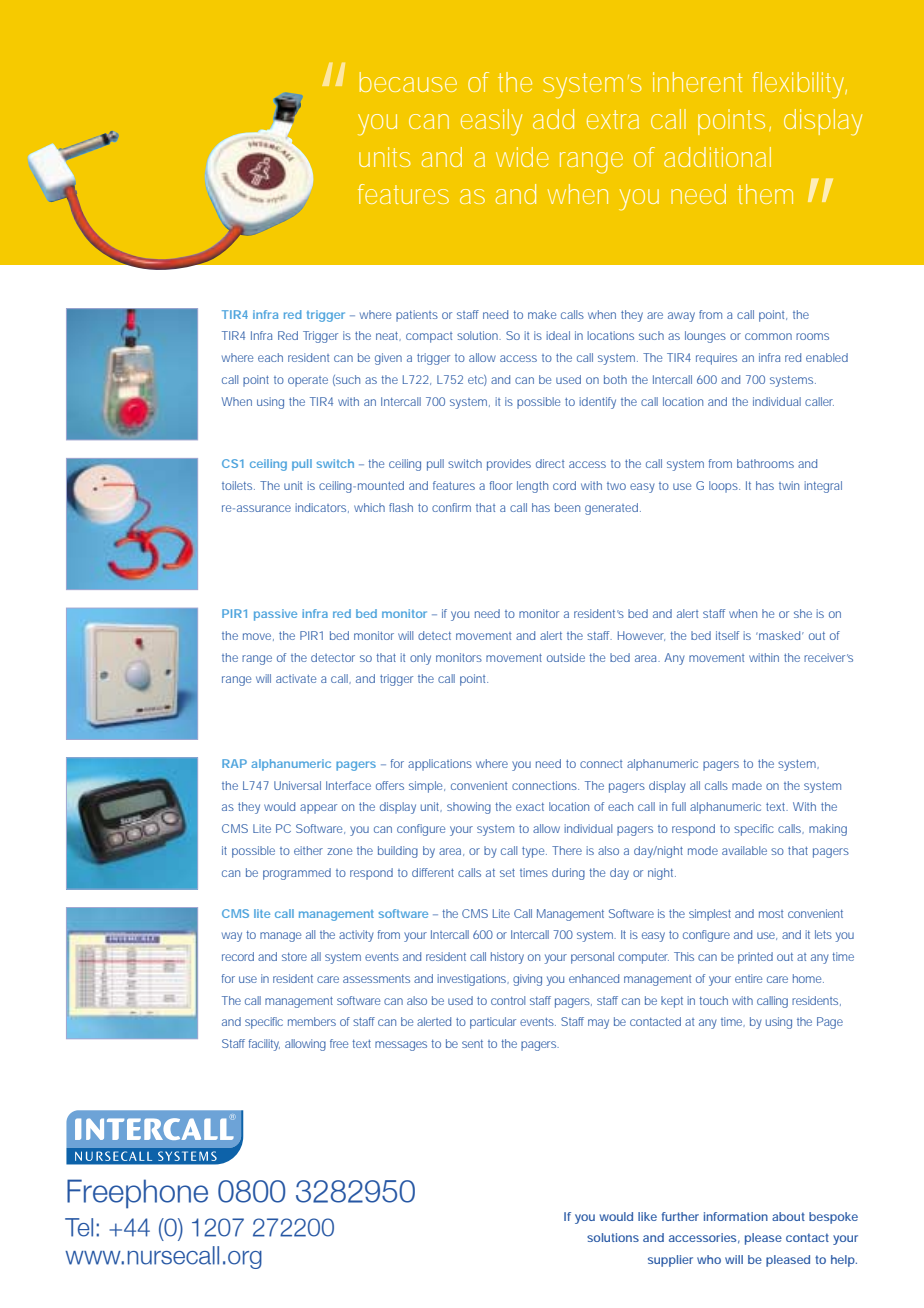  I want to click on like, so click(647, 1216).
